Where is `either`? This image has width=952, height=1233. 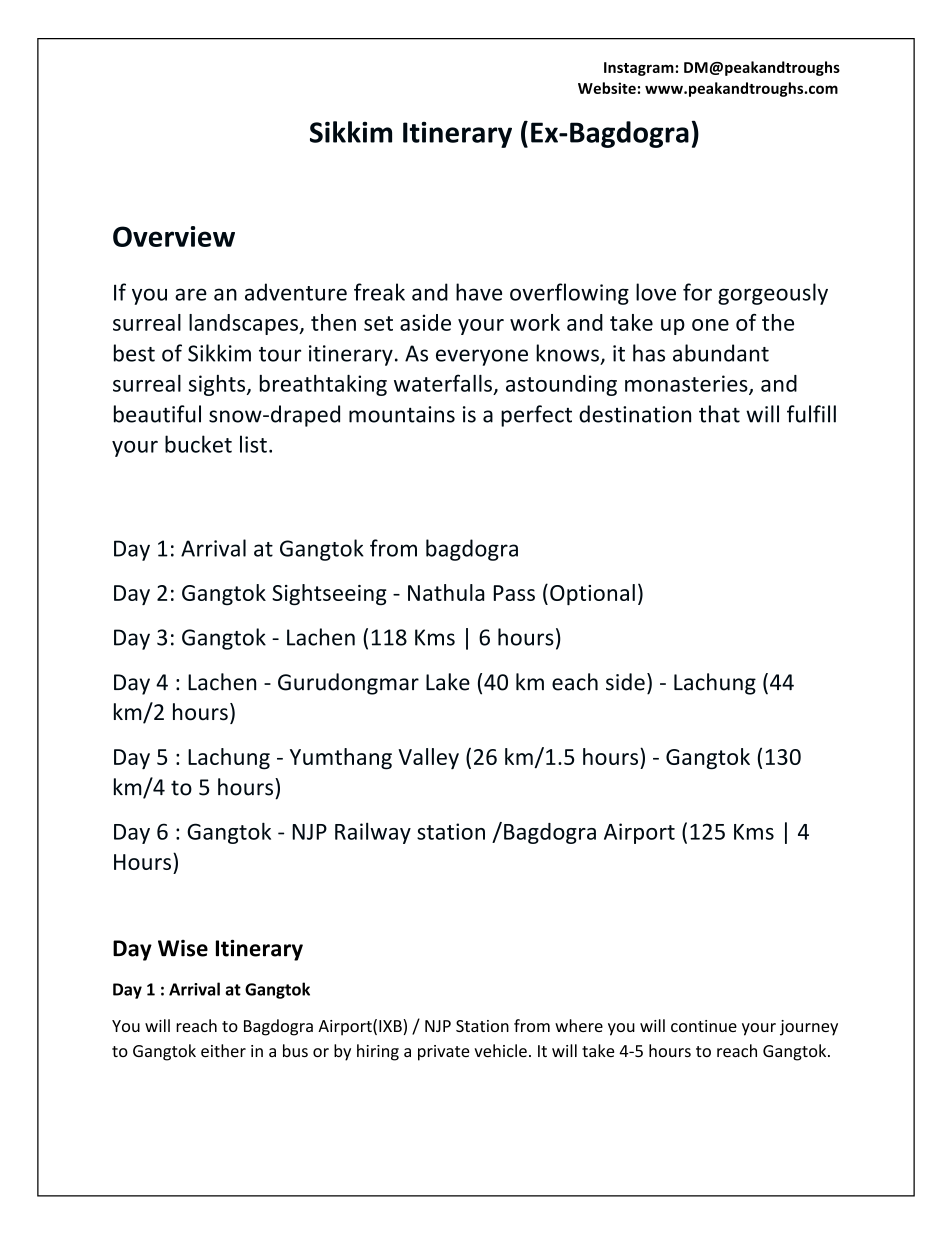 either is located at coordinates (223, 1050).
